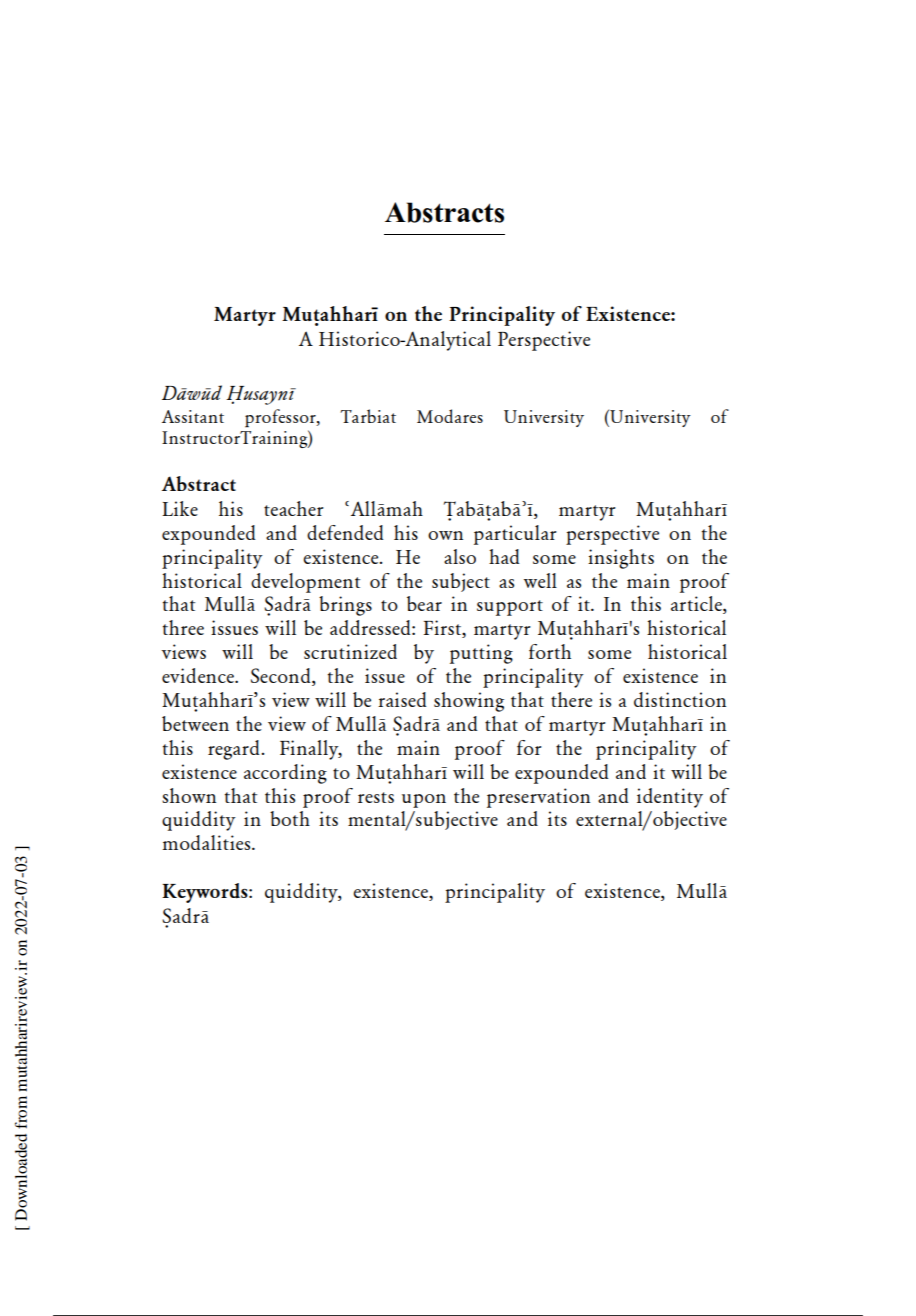  What do you see at coordinates (680, 699) in the screenshot?
I see `distinction` at bounding box center [680, 699].
